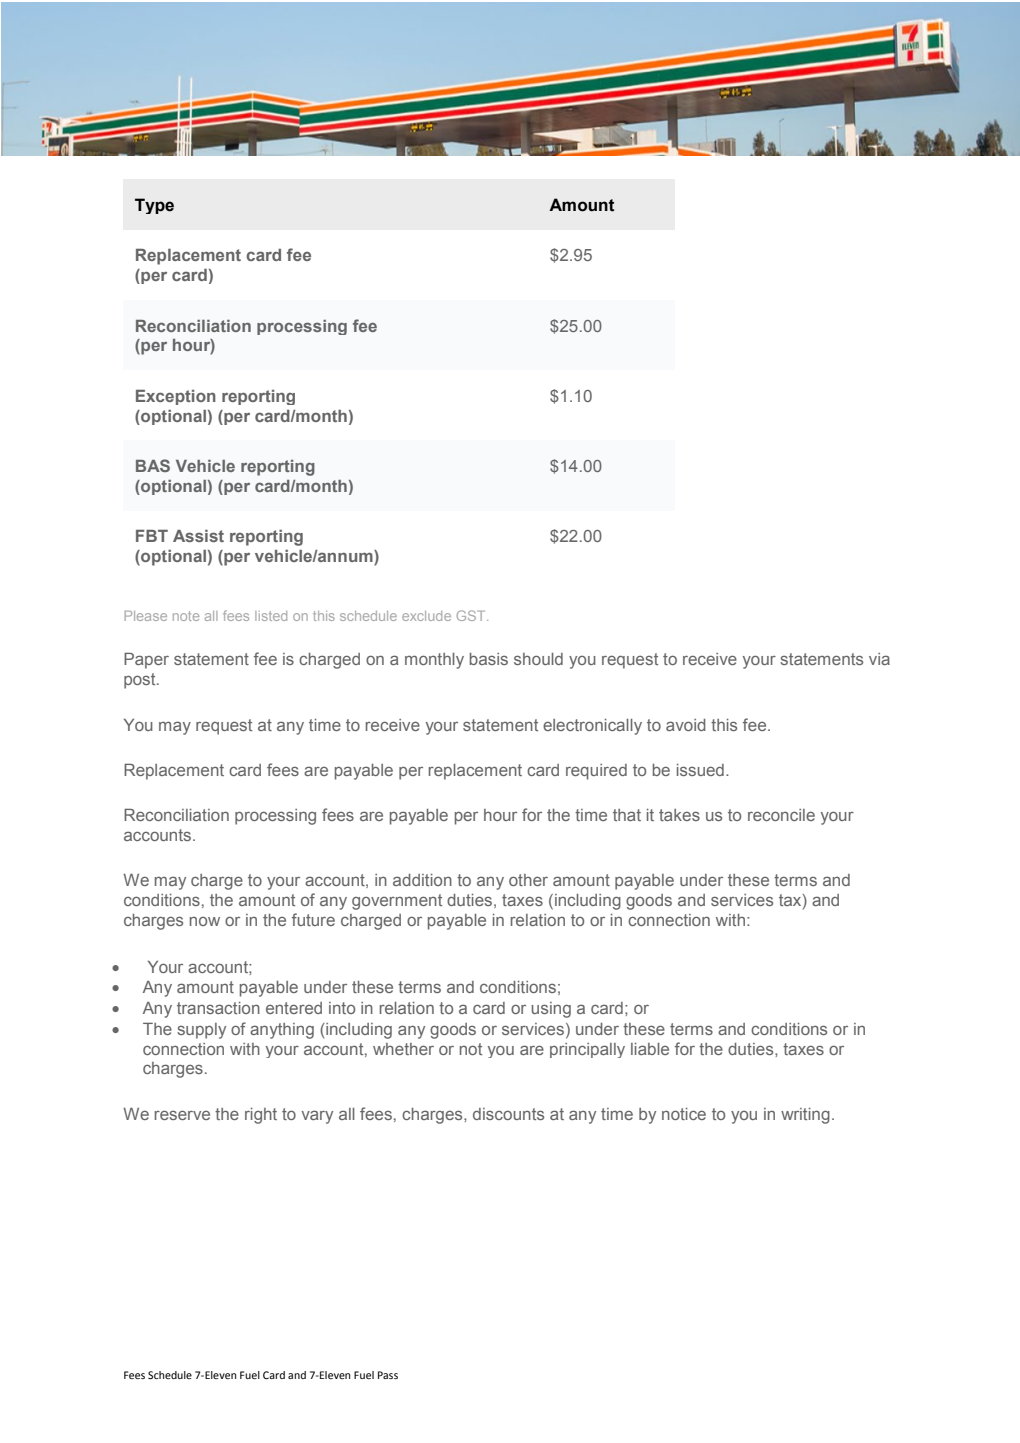 The width and height of the screenshot is (1020, 1443). I want to click on writing, so click(805, 1116).
